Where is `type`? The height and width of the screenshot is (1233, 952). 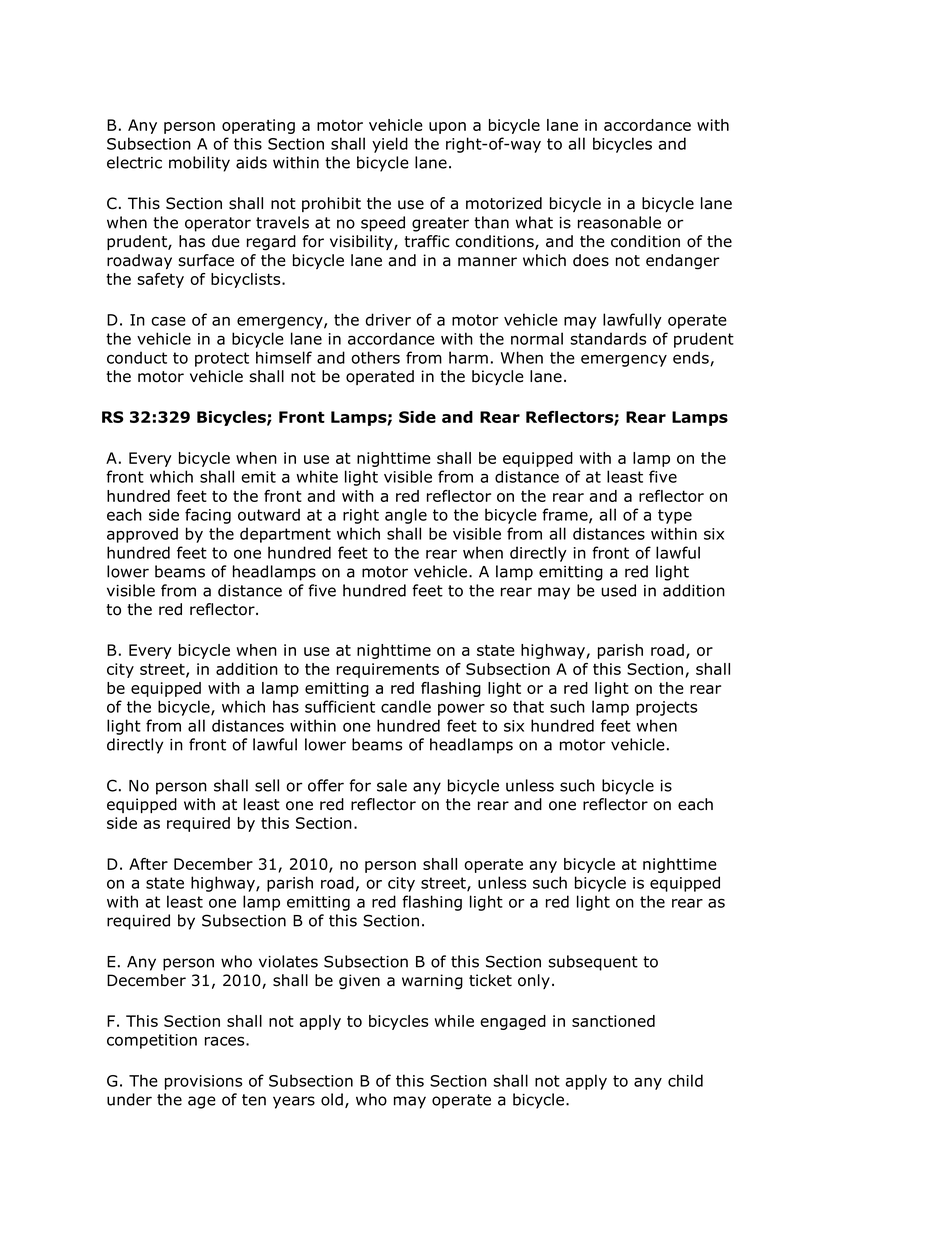 type is located at coordinates (675, 516).
